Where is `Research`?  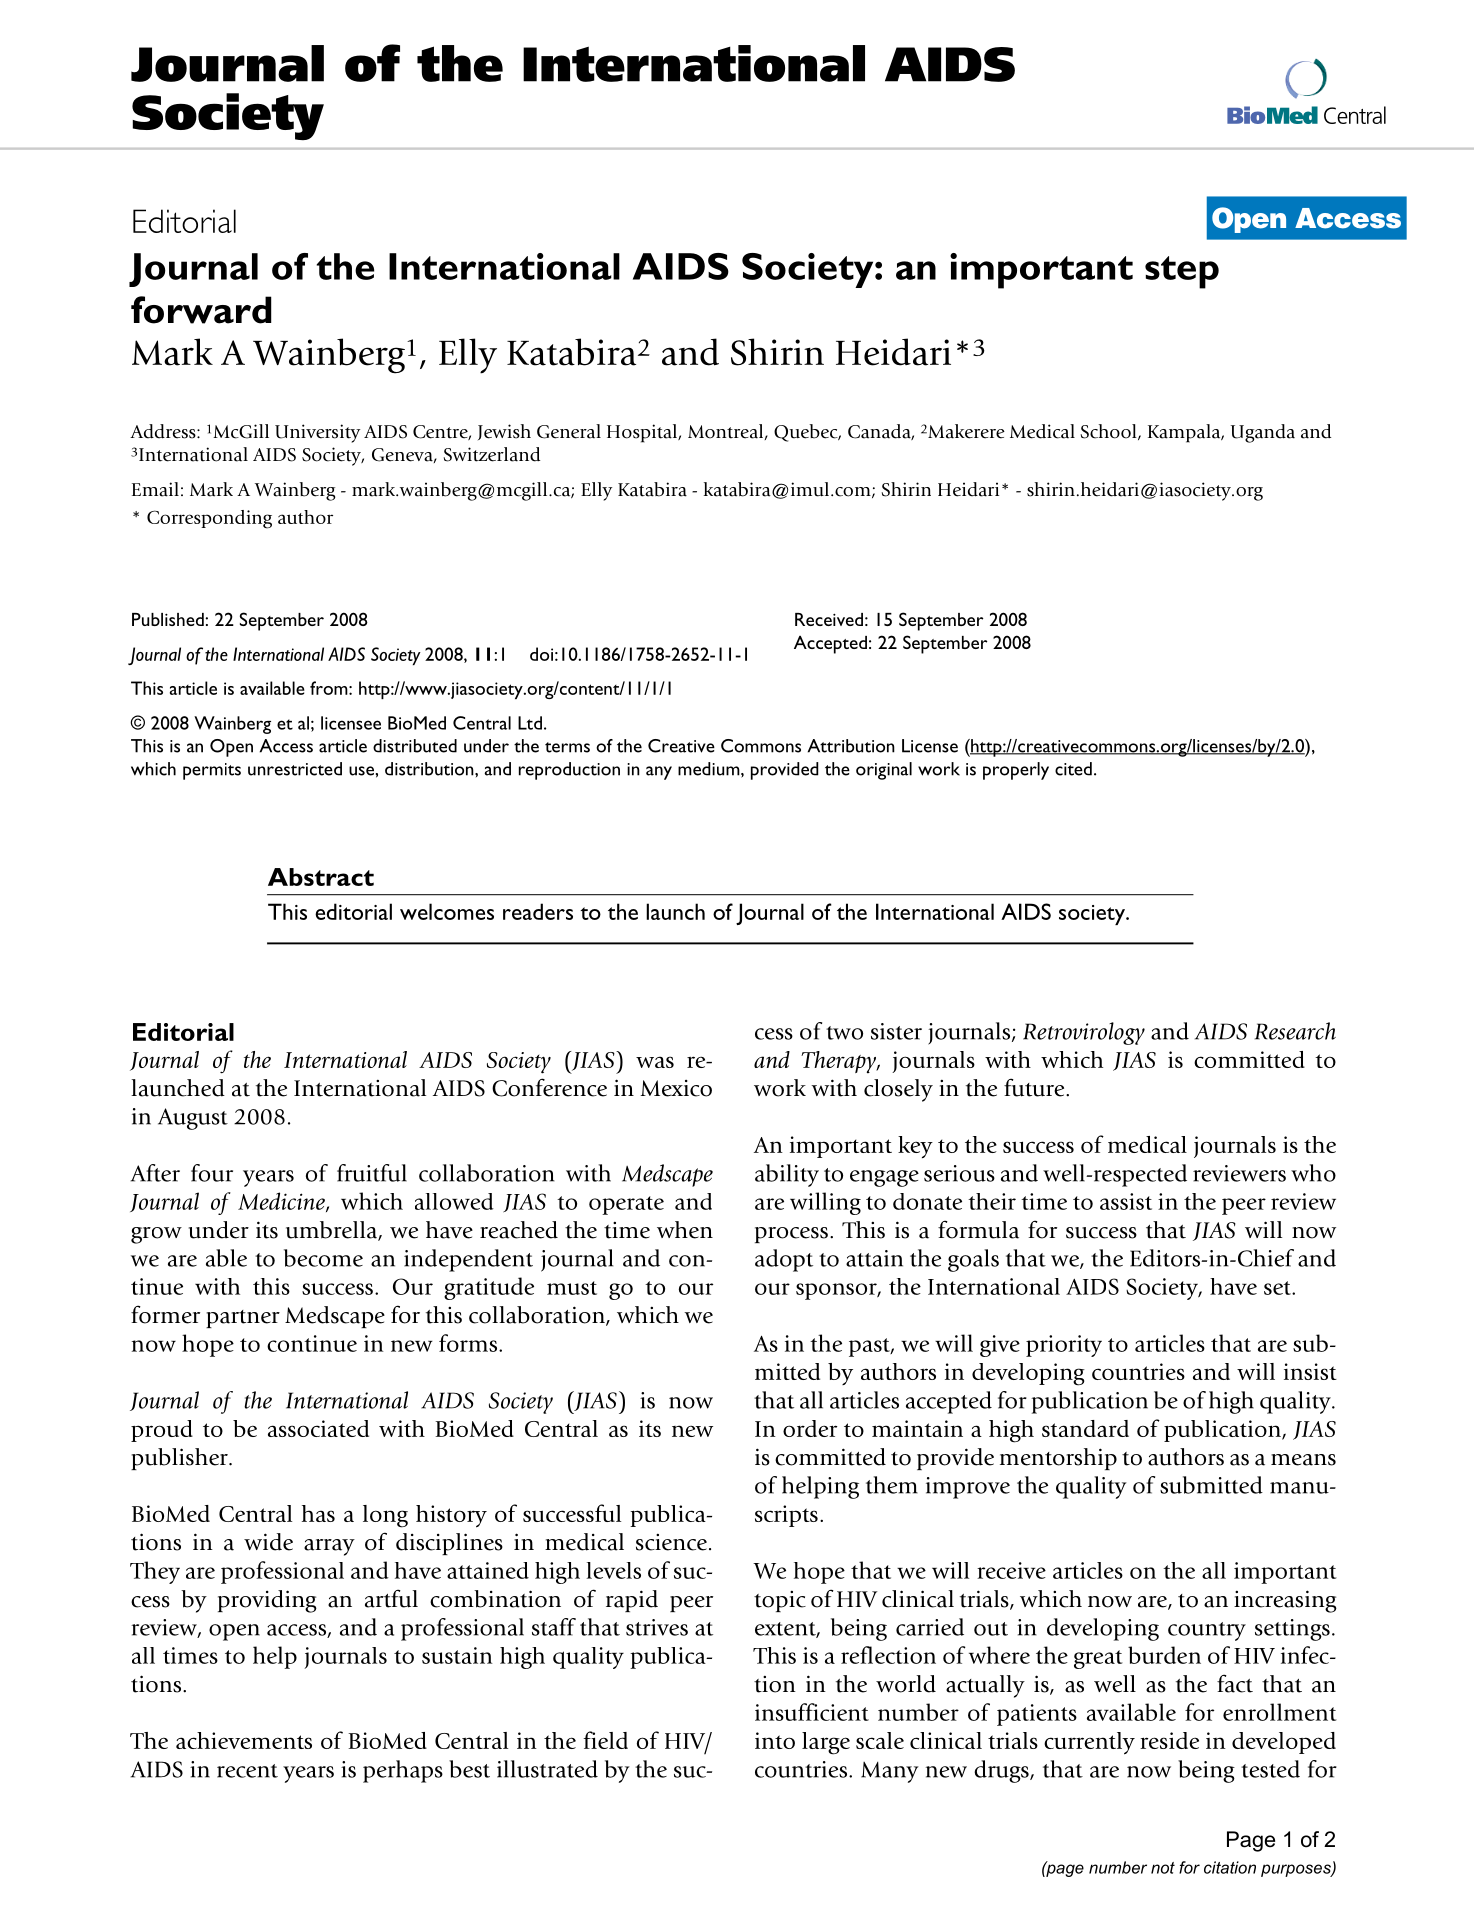
Research is located at coordinates (1295, 1031).
